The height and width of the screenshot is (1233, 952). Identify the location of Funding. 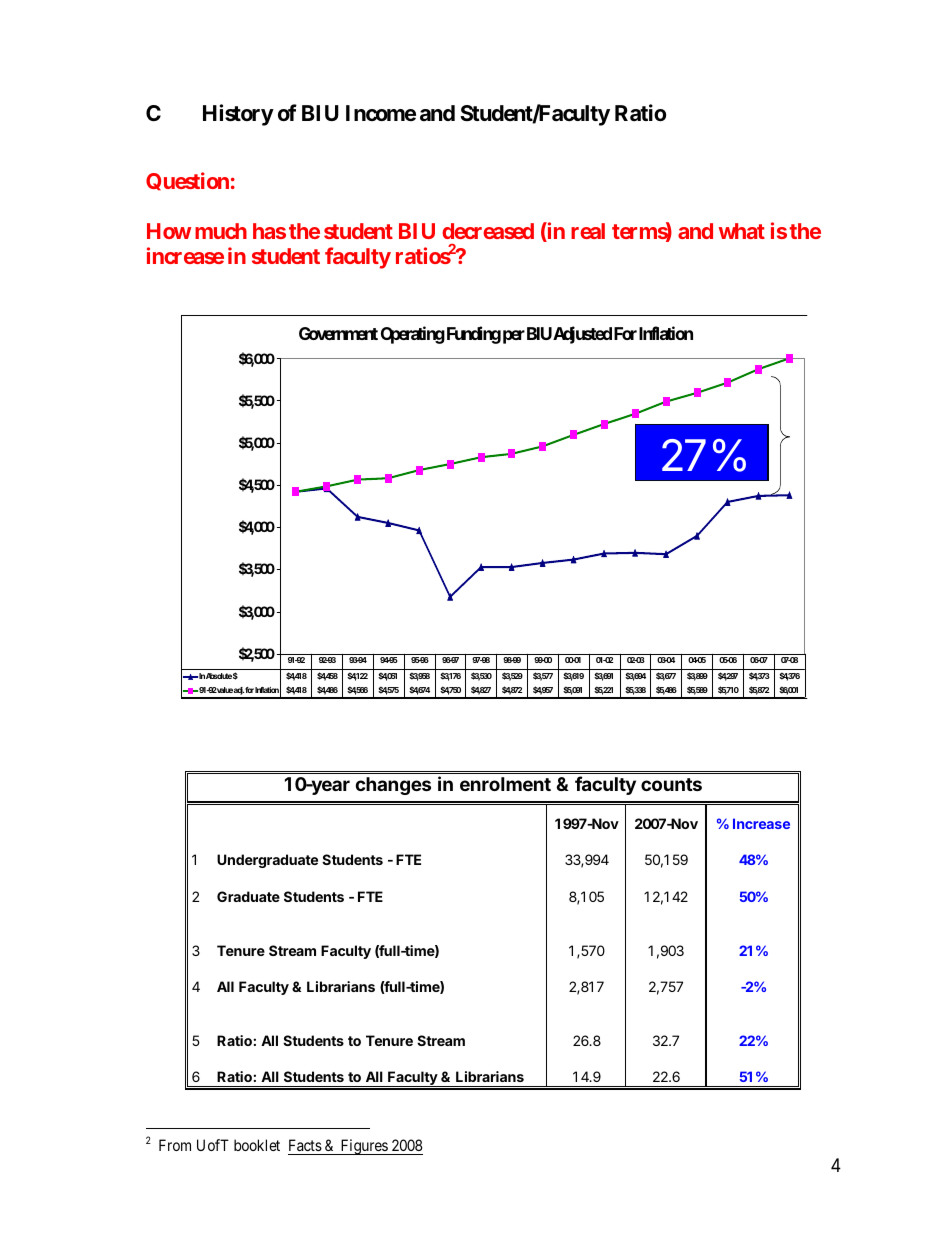
(474, 335).
